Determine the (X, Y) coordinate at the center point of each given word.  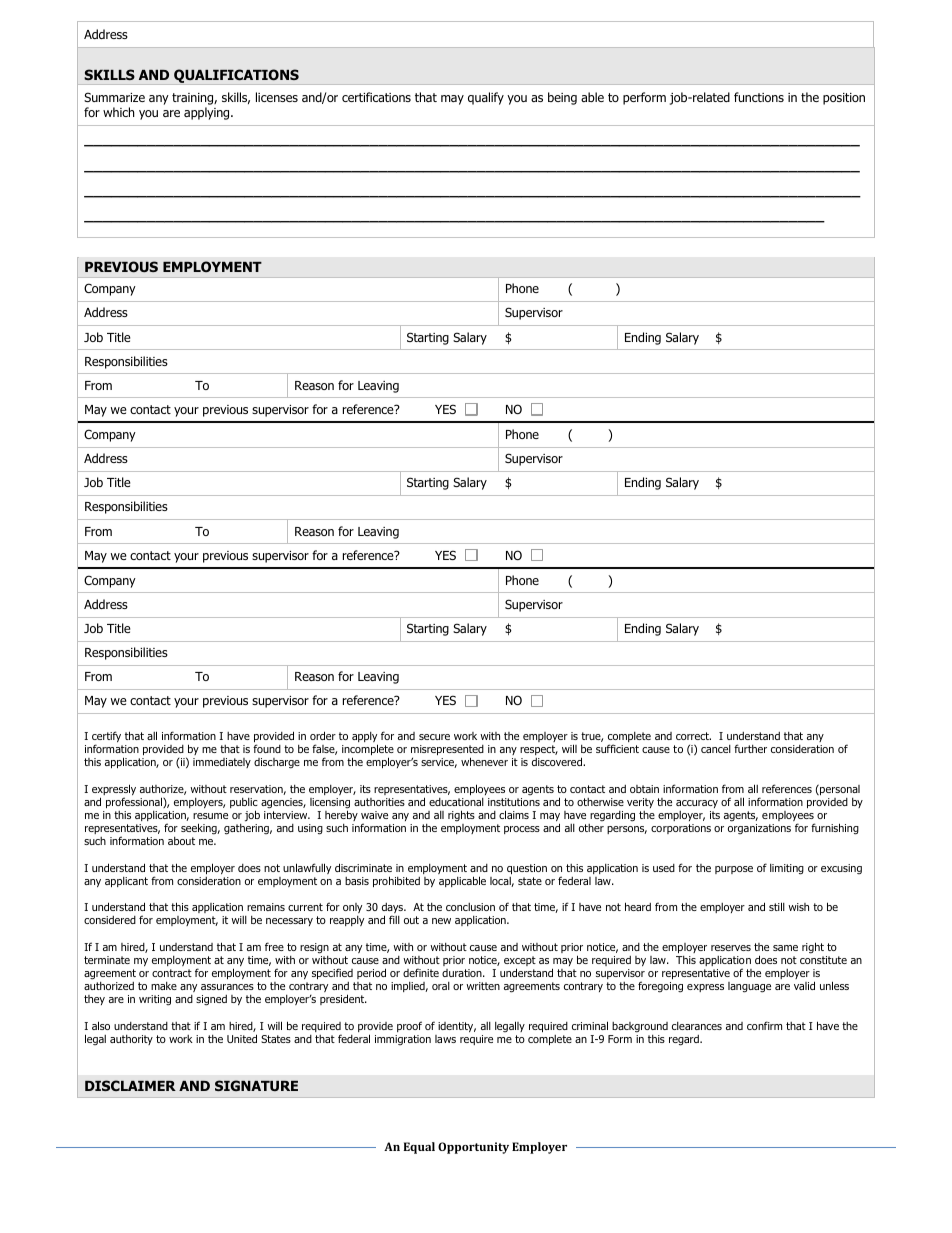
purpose (734, 870)
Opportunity (473, 1148)
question (527, 869)
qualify (486, 98)
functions (759, 97)
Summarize (114, 97)
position (844, 99)
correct (693, 736)
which (118, 112)
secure (434, 737)
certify (106, 738)
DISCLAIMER (130, 1085)
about (181, 841)
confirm (764, 1025)
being (562, 98)
